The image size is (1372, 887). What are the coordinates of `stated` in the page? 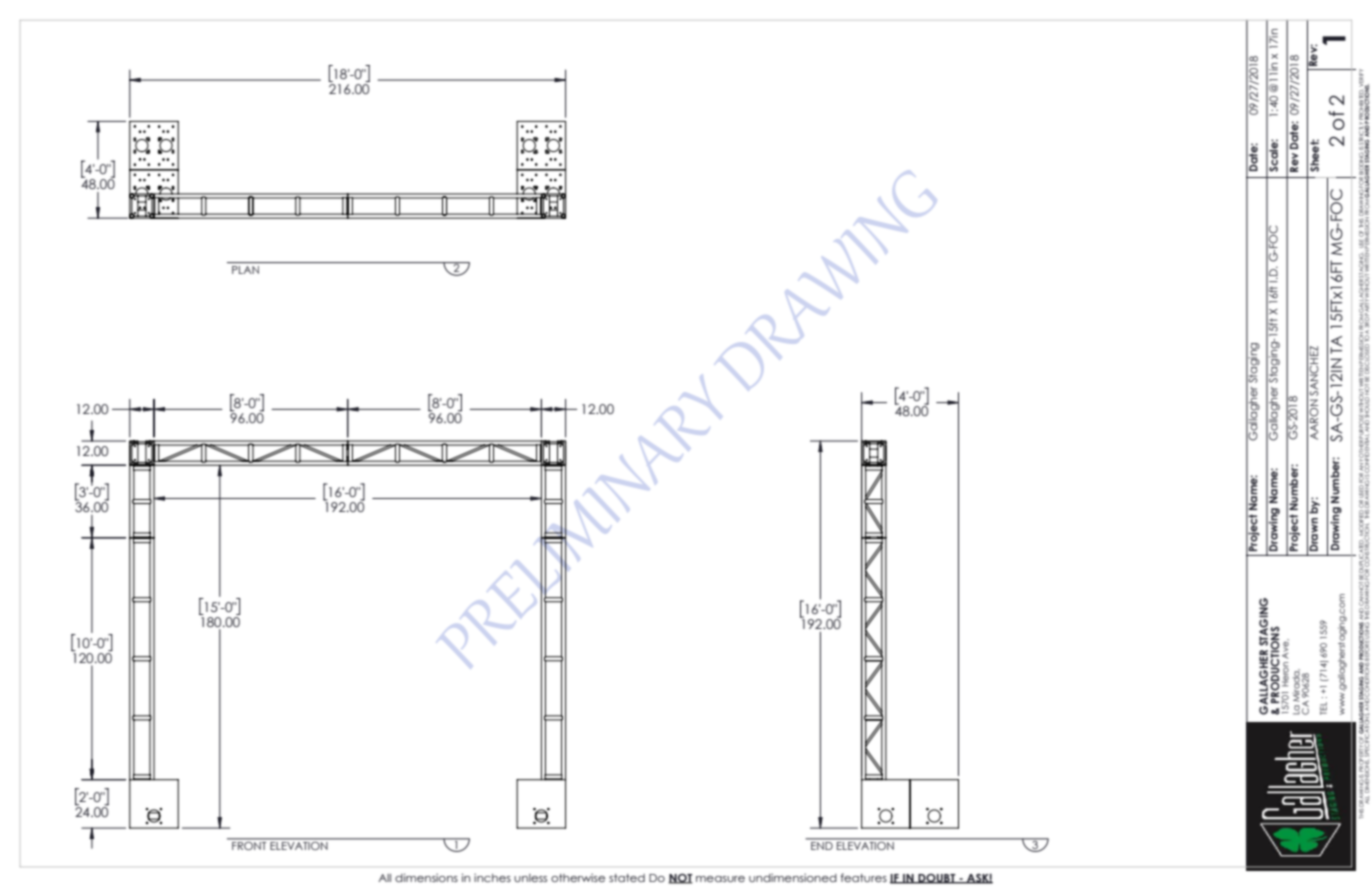 It's located at (627, 878).
